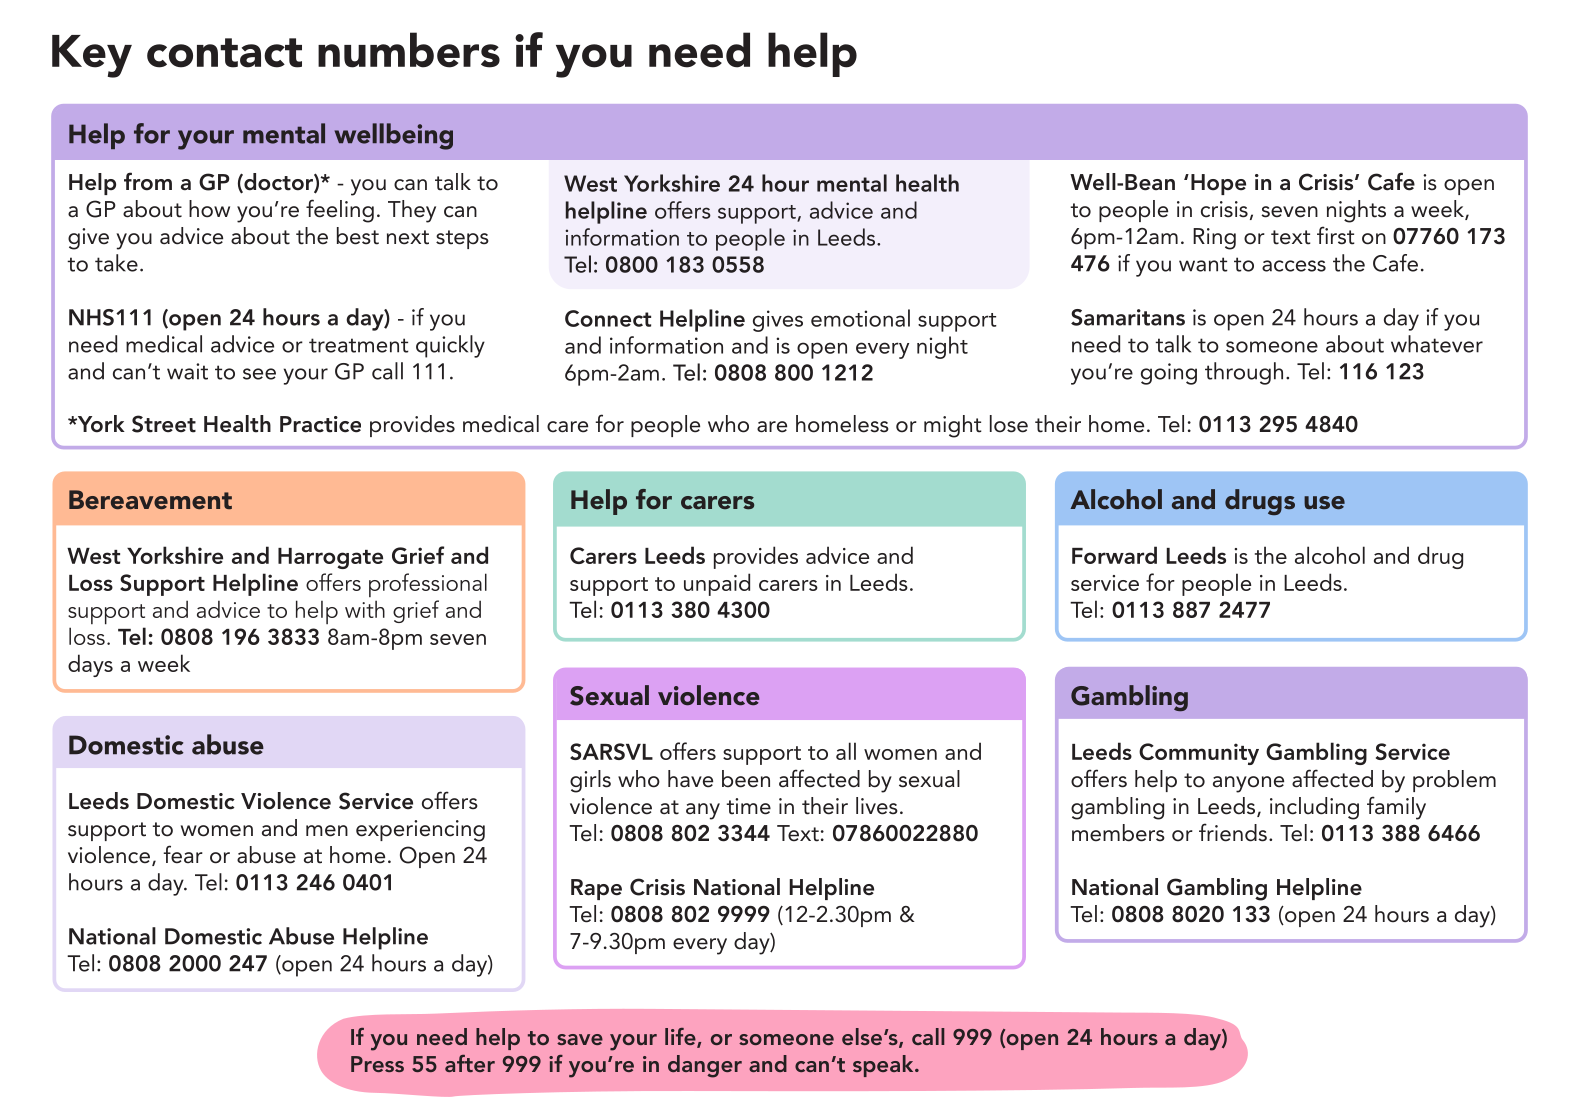 The width and height of the screenshot is (1579, 1117). Describe the element at coordinates (1218, 184) in the screenshot. I see `Hope` at that location.
